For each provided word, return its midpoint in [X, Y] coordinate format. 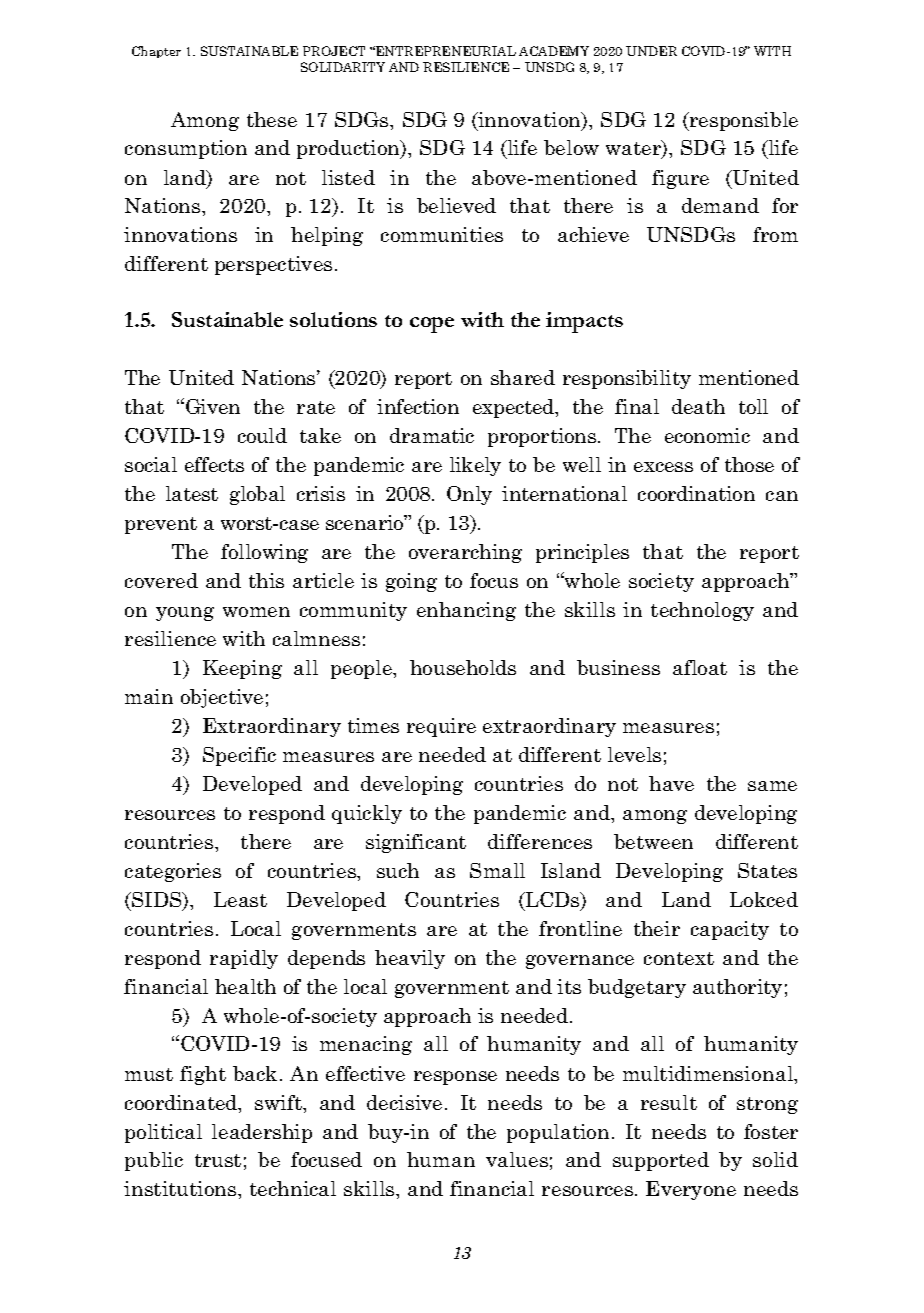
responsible [742, 121]
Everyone [691, 1190]
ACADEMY [554, 51]
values [517, 1159]
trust [218, 1160]
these [272, 119]
